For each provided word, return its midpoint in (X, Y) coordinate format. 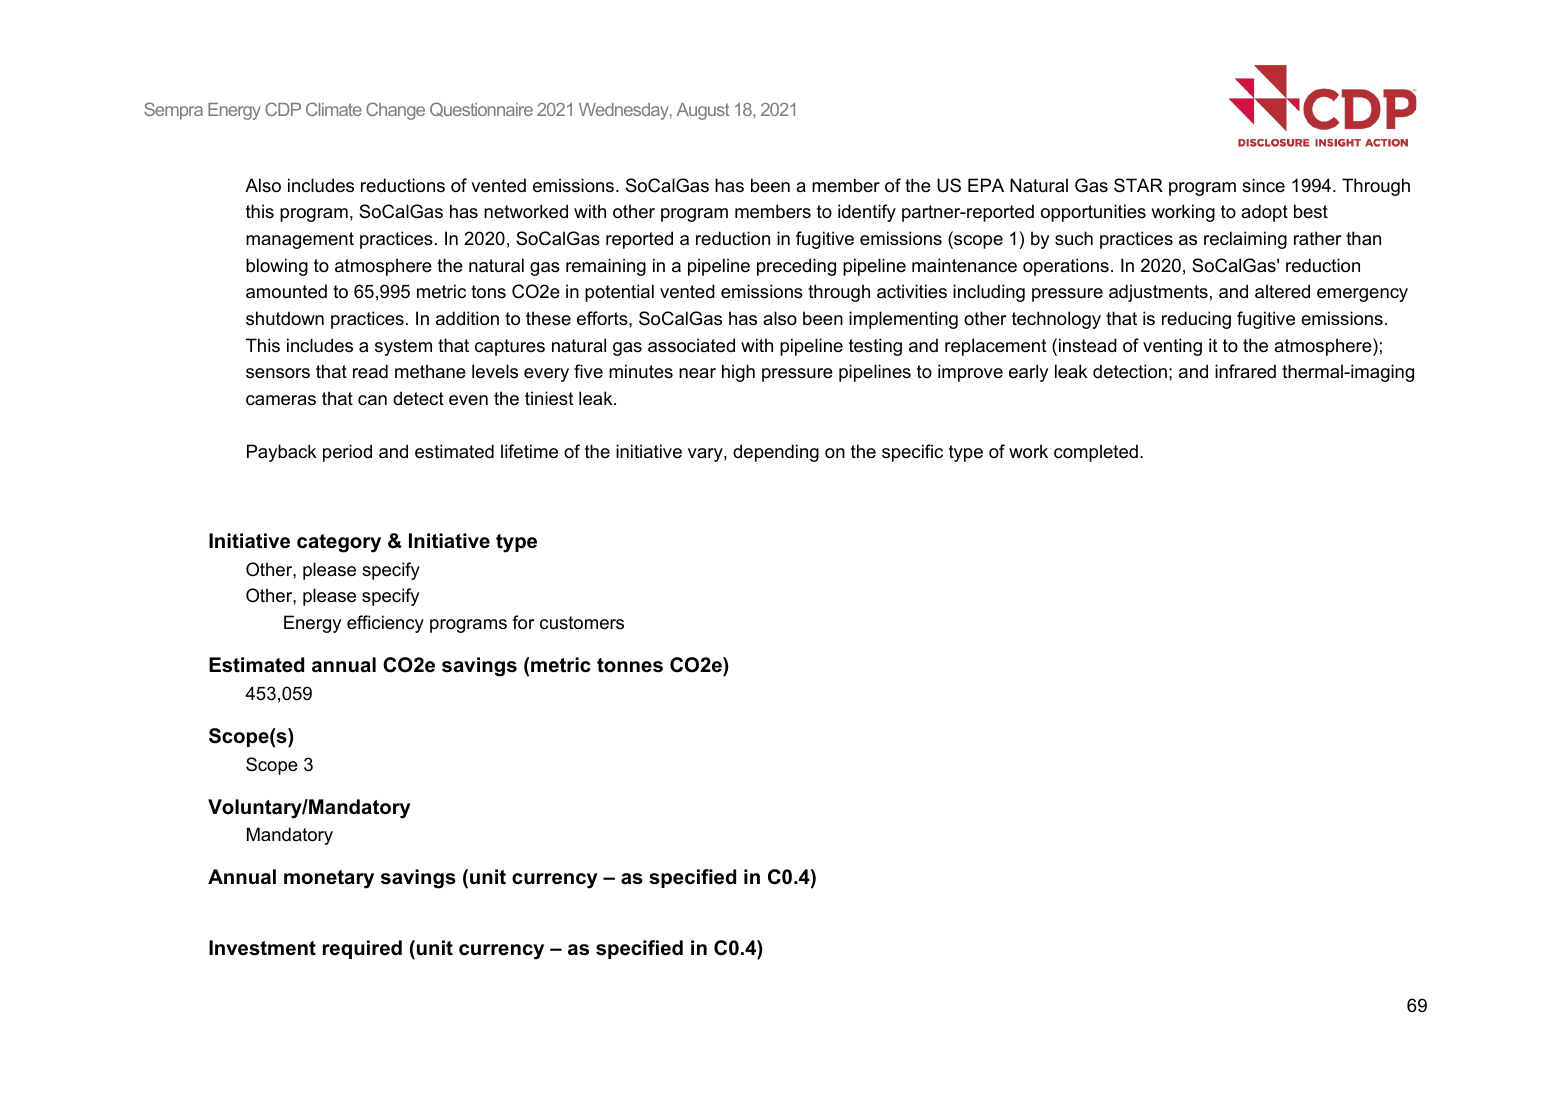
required (362, 949)
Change (395, 111)
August (703, 111)
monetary (329, 879)
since (1263, 185)
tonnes (630, 665)
